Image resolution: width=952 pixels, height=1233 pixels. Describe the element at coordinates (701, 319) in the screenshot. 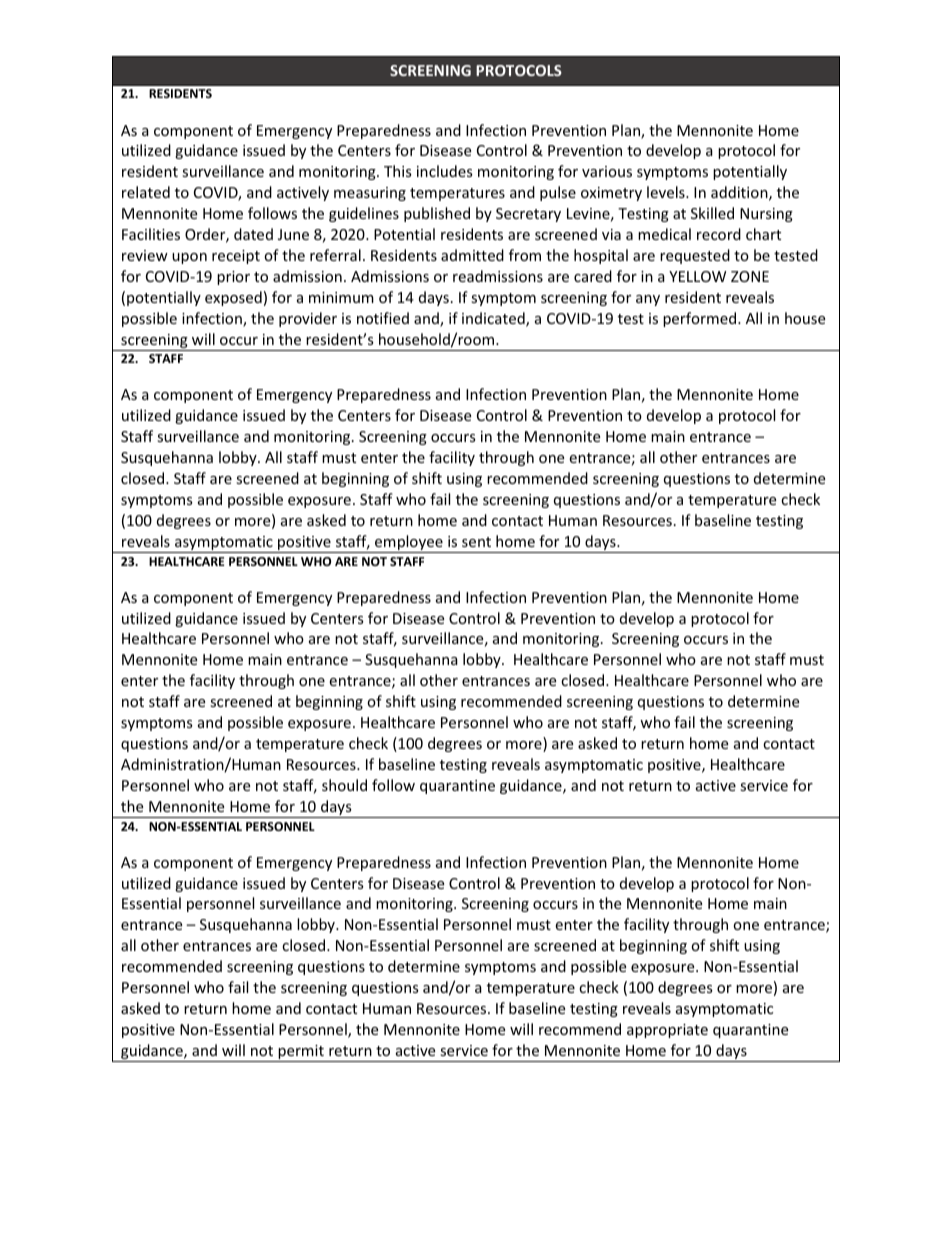

I see `performed` at that location.
